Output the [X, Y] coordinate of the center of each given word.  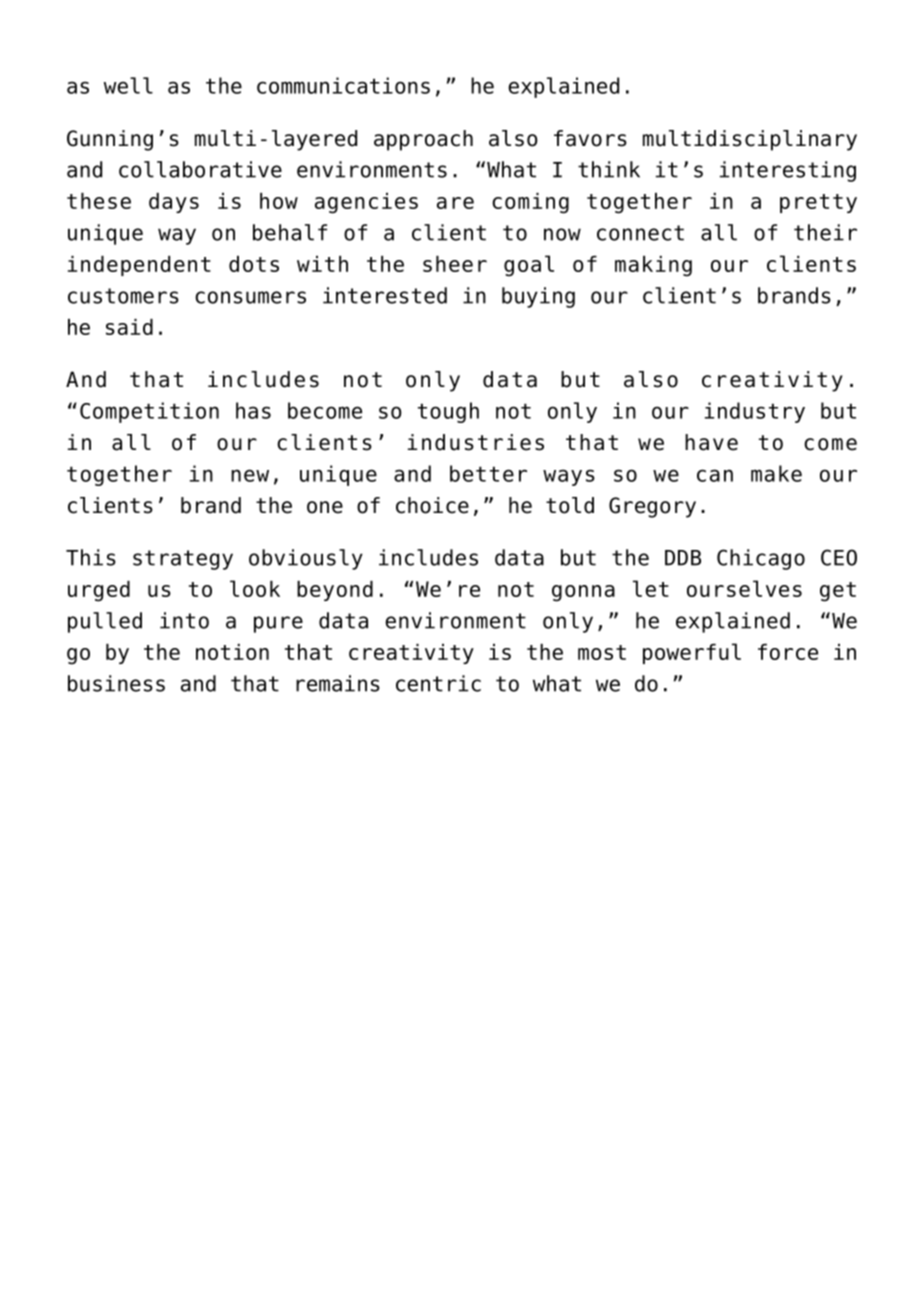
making [653, 266]
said [129, 327]
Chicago [761, 559]
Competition [149, 412]
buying [538, 297]
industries [476, 442]
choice [432, 505]
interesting [788, 171]
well [128, 85]
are [455, 203]
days [174, 203]
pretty [818, 203]
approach [423, 140]
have [711, 442]
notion [232, 652]
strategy [183, 560]
